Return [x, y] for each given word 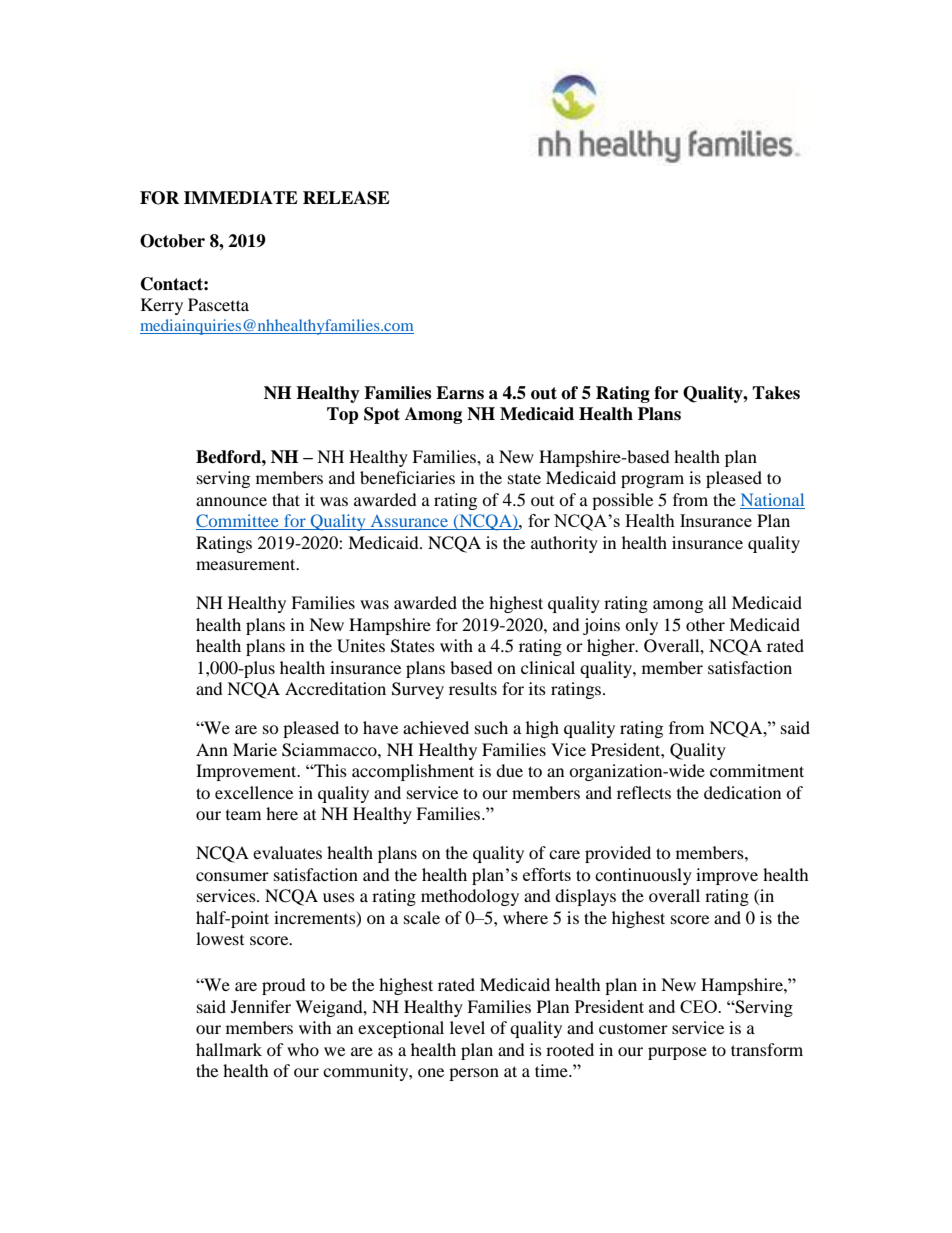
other [705, 624]
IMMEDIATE [241, 197]
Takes [776, 393]
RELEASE [346, 198]
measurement [247, 564]
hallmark [229, 1049]
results [473, 688]
